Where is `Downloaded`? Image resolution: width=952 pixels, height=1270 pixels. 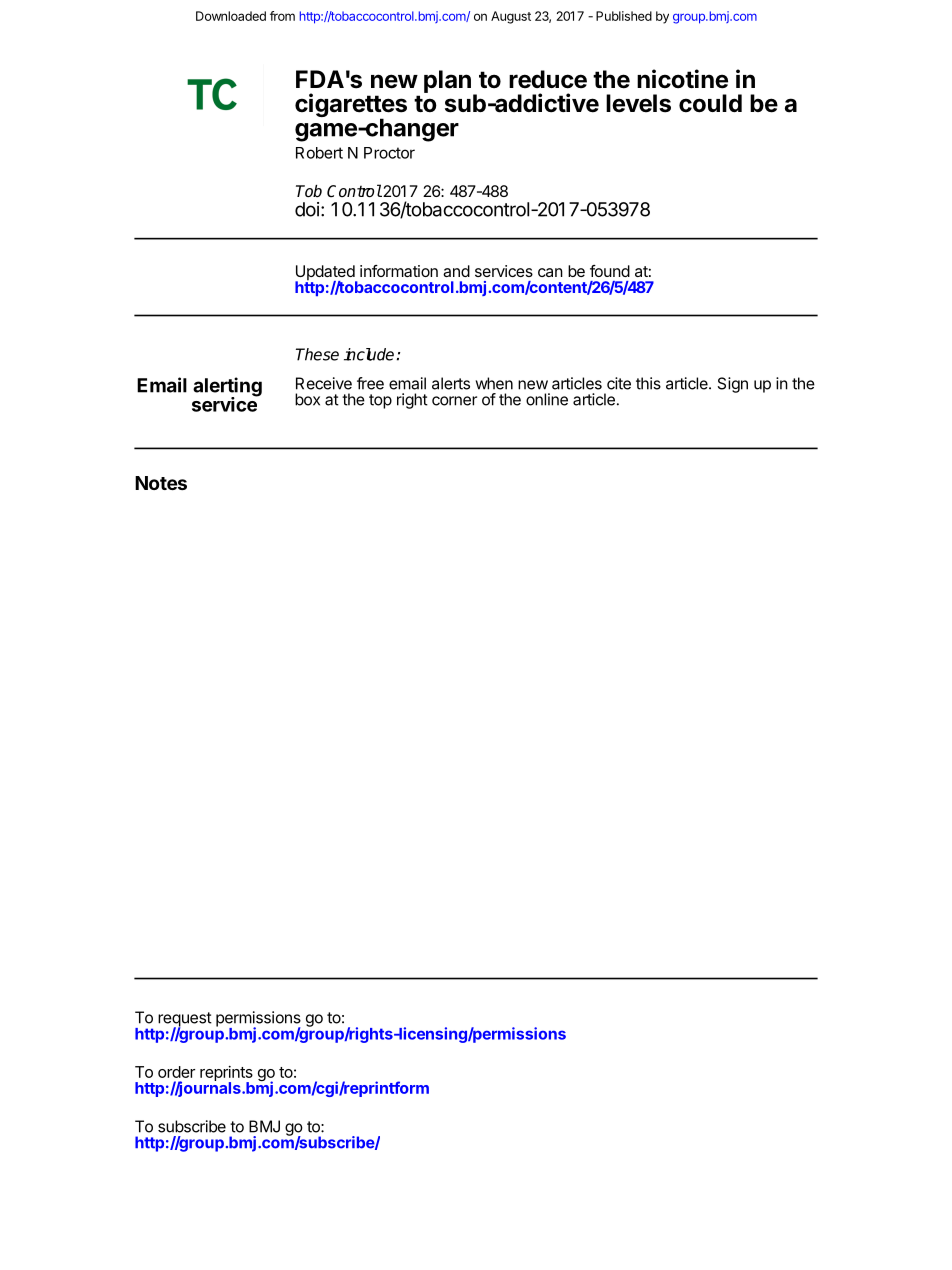 Downloaded is located at coordinates (231, 16).
